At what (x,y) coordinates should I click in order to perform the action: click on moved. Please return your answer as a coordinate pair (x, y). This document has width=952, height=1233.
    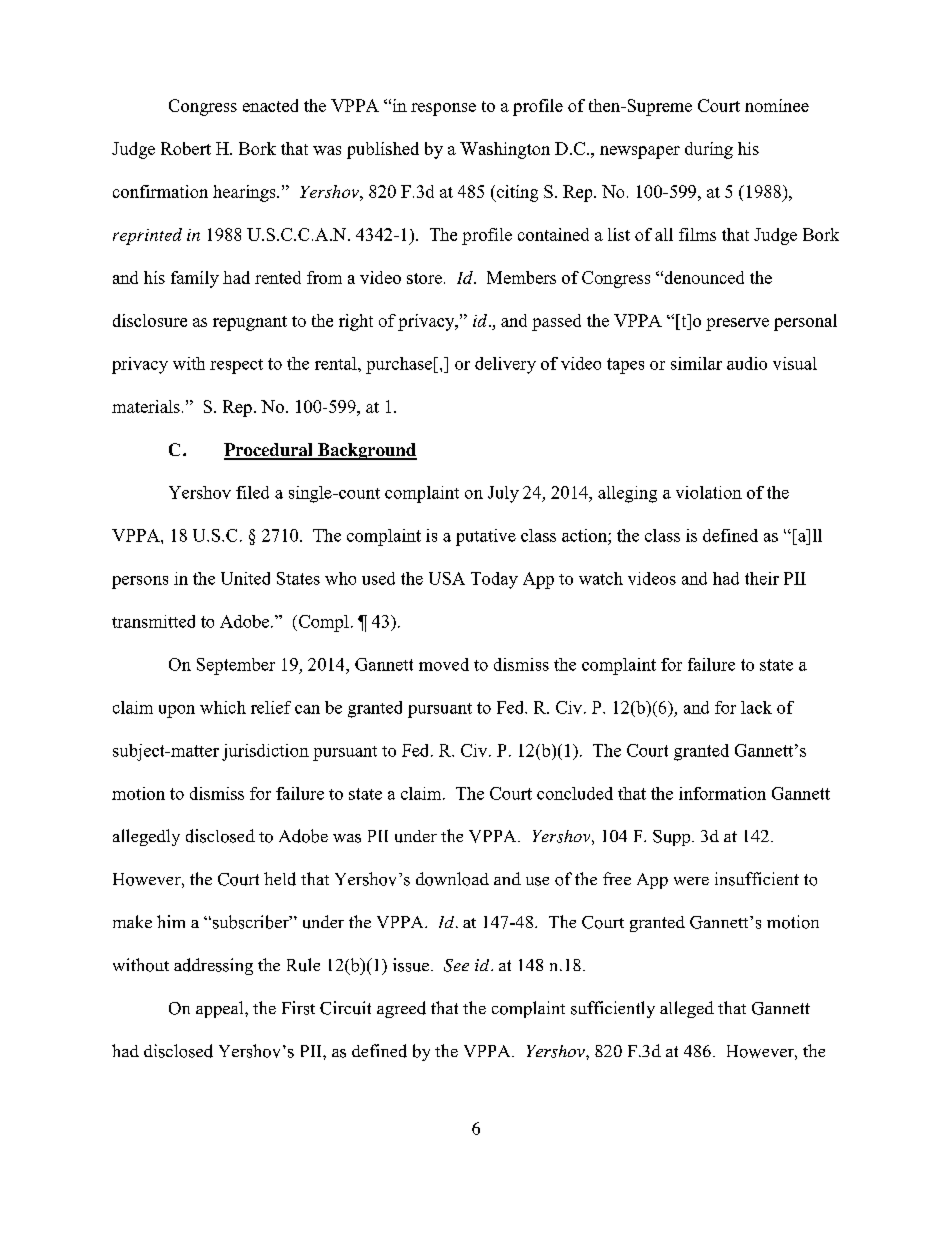
    Looking at the image, I should click on (444, 664).
